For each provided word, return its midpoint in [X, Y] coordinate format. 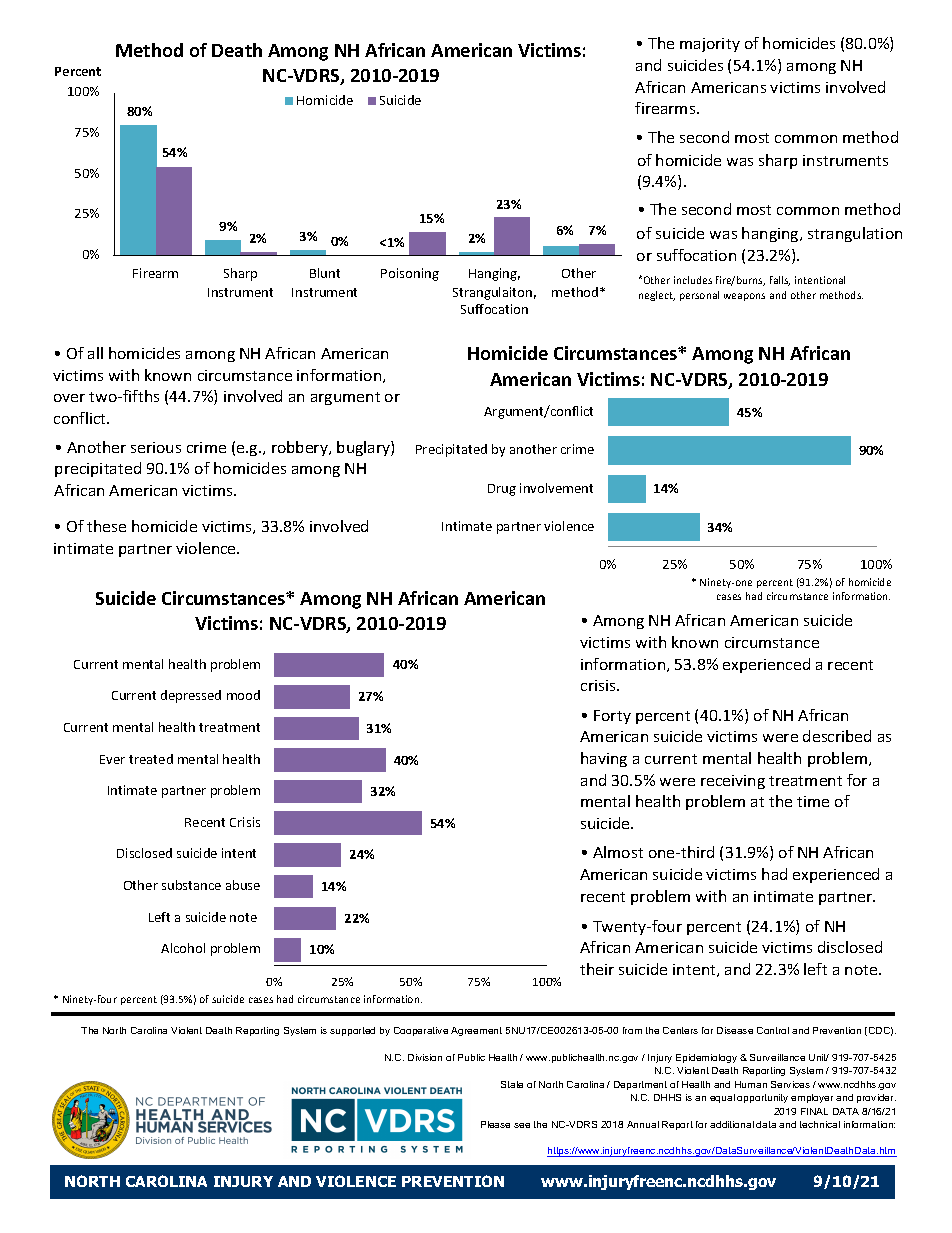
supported [352, 1031]
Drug [502, 490]
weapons [744, 297]
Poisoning [410, 274]
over [69, 398]
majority [710, 45]
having [604, 759]
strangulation [855, 234]
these [106, 526]
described [837, 736]
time [813, 801]
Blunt [325, 273]
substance [191, 885]
